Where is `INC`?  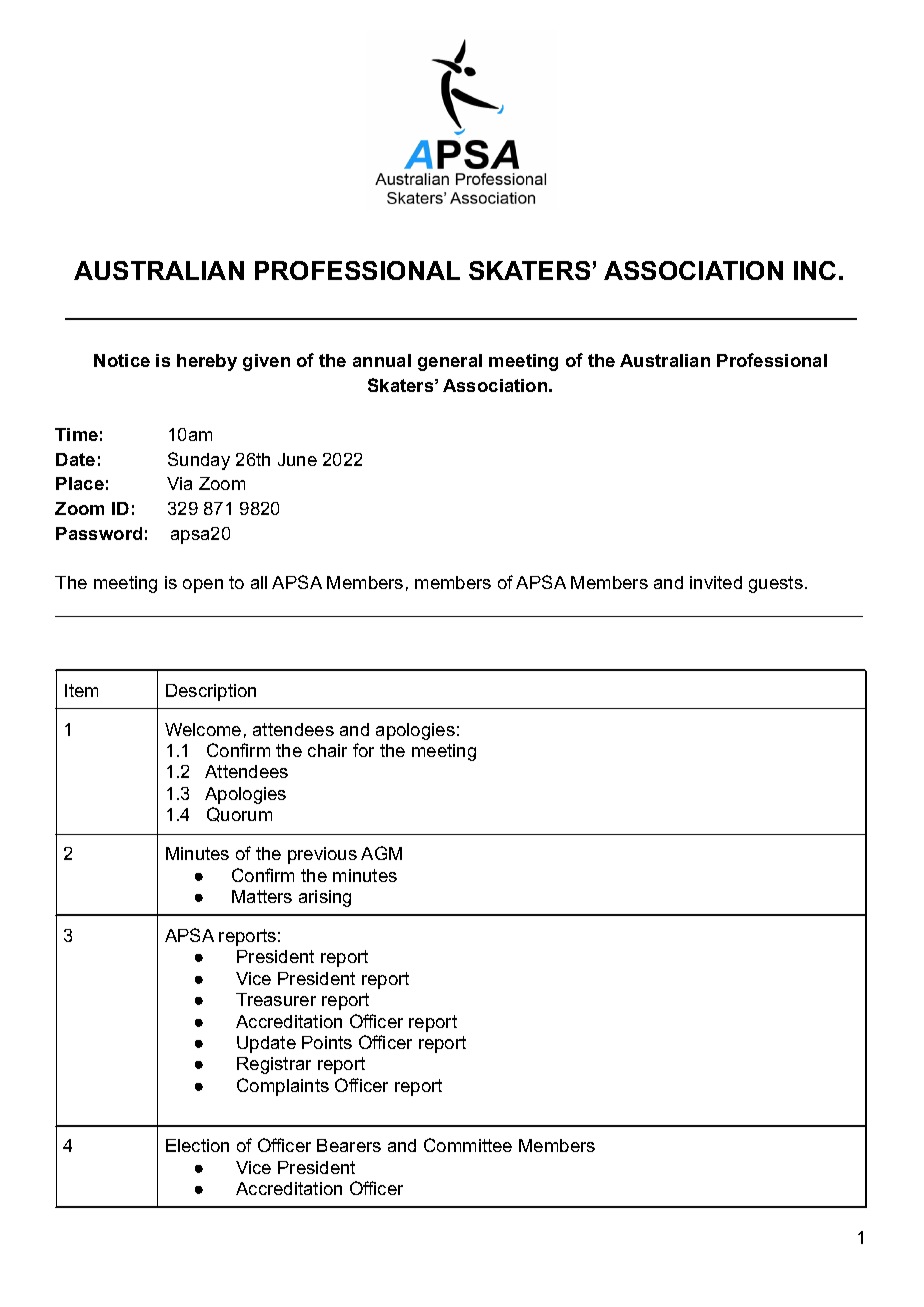 INC is located at coordinates (815, 270).
